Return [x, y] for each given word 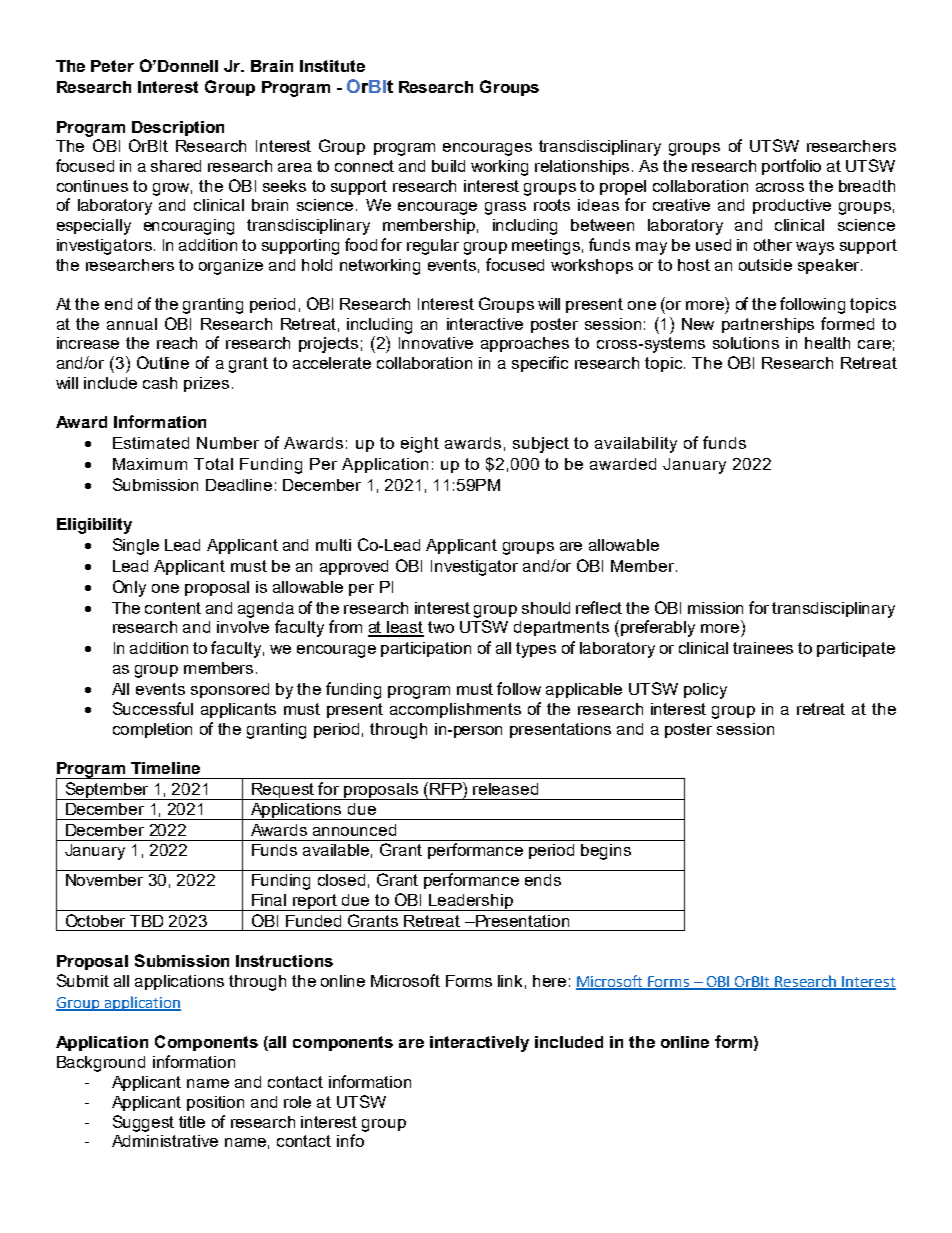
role [297, 1102]
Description [178, 128]
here [549, 981]
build [448, 166]
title [192, 1122]
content [173, 608]
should [546, 608]
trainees [763, 648]
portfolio [791, 167]
